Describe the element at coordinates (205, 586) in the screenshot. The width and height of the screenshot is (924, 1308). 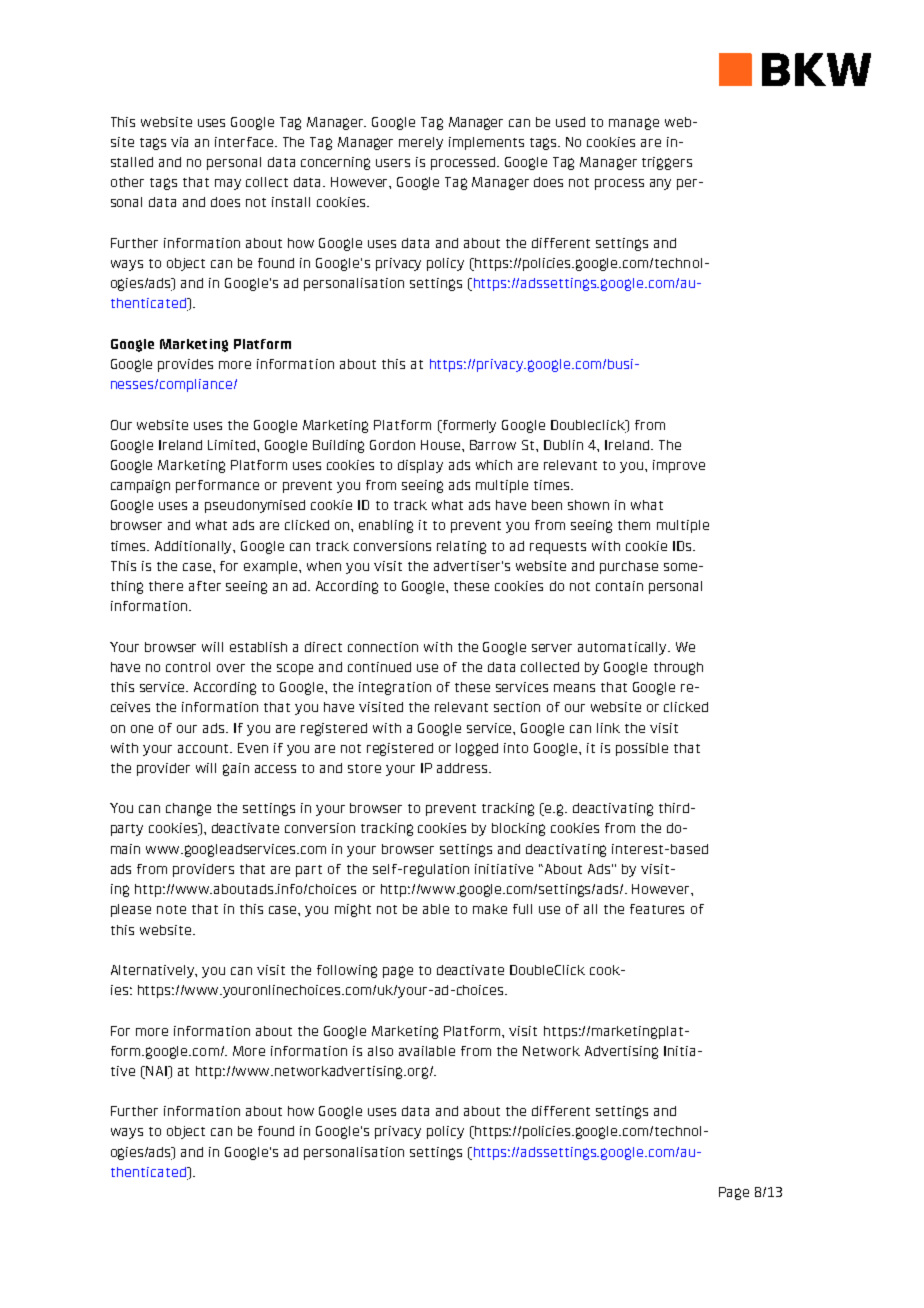
I see `after` at that location.
